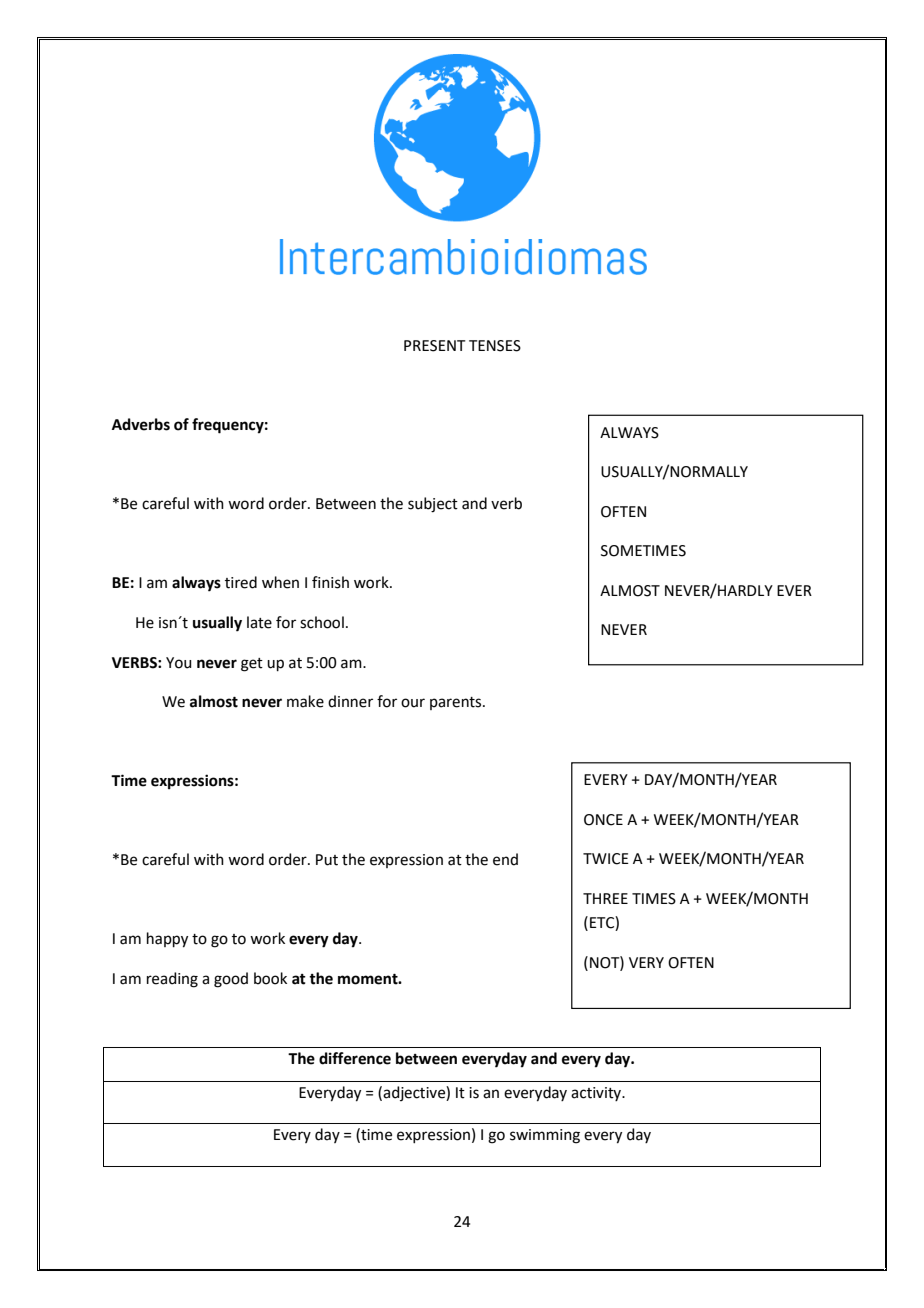  I want to click on activity, so click(597, 1094).
